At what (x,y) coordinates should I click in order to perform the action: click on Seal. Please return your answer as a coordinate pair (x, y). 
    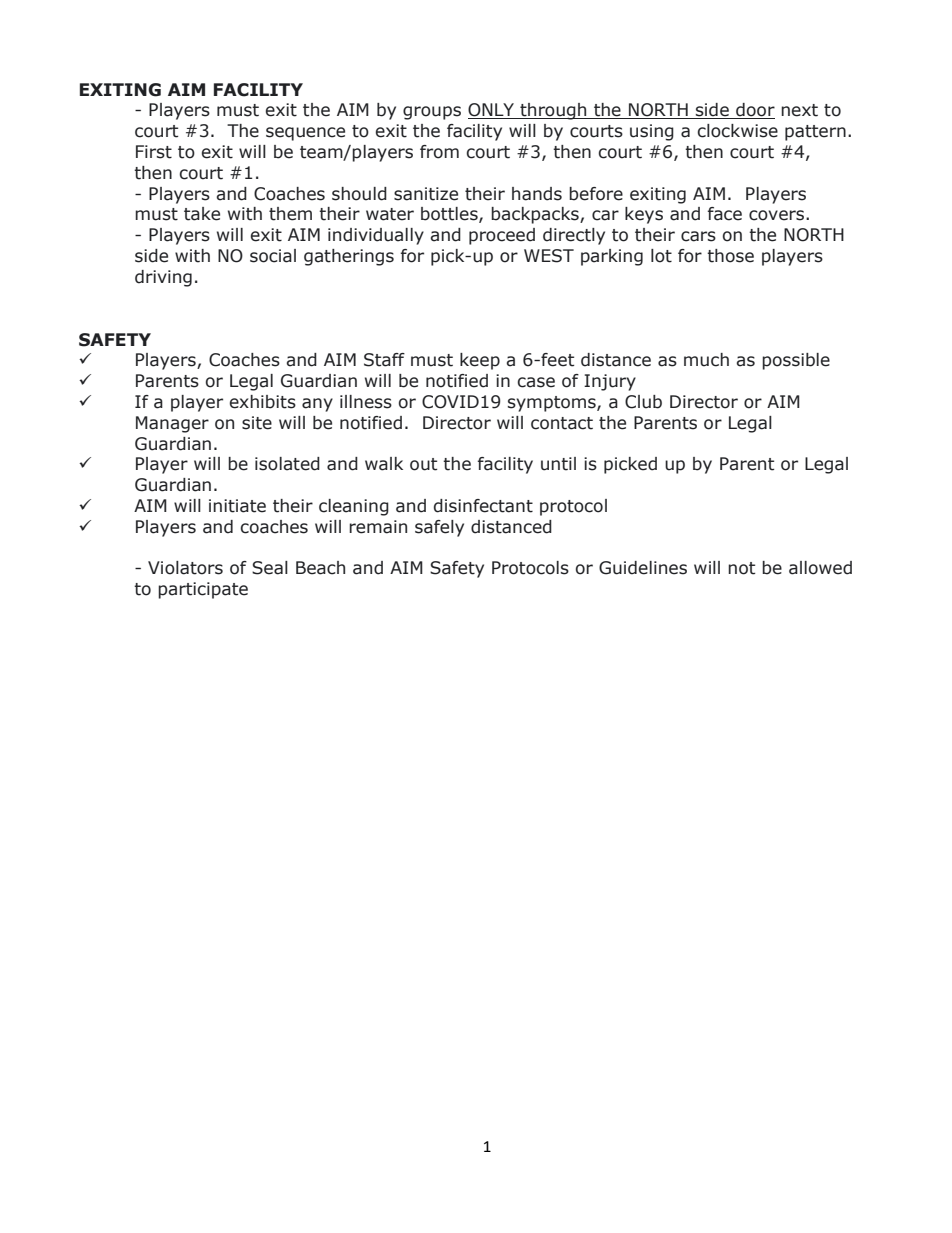
    Looking at the image, I should click on (270, 568).
